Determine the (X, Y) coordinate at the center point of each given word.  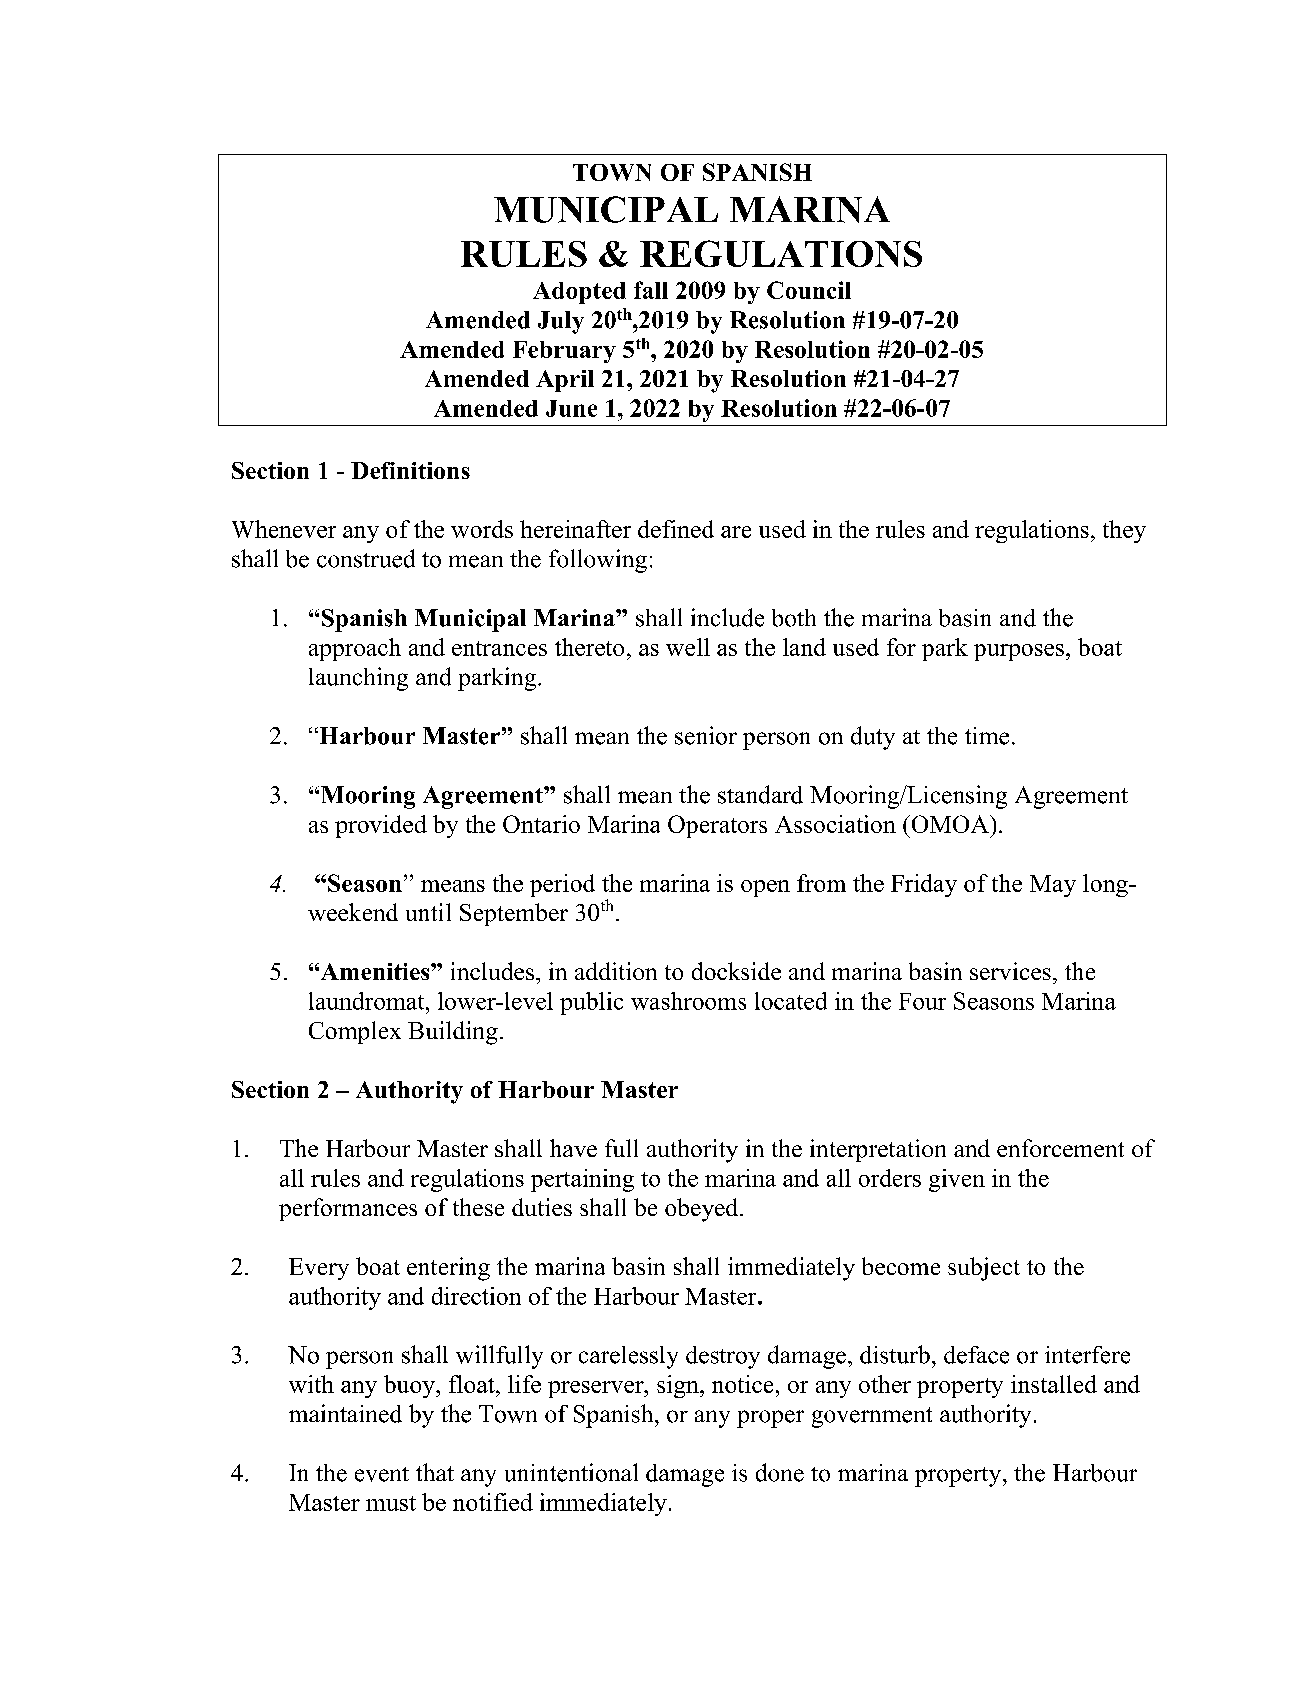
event (382, 1474)
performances (348, 1209)
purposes (1019, 652)
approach (355, 649)
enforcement (1060, 1148)
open (765, 888)
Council (809, 290)
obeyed (703, 1210)
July (561, 322)
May (1053, 886)
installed (1054, 1384)
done (780, 1472)
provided (381, 826)
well (688, 647)
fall (651, 290)
